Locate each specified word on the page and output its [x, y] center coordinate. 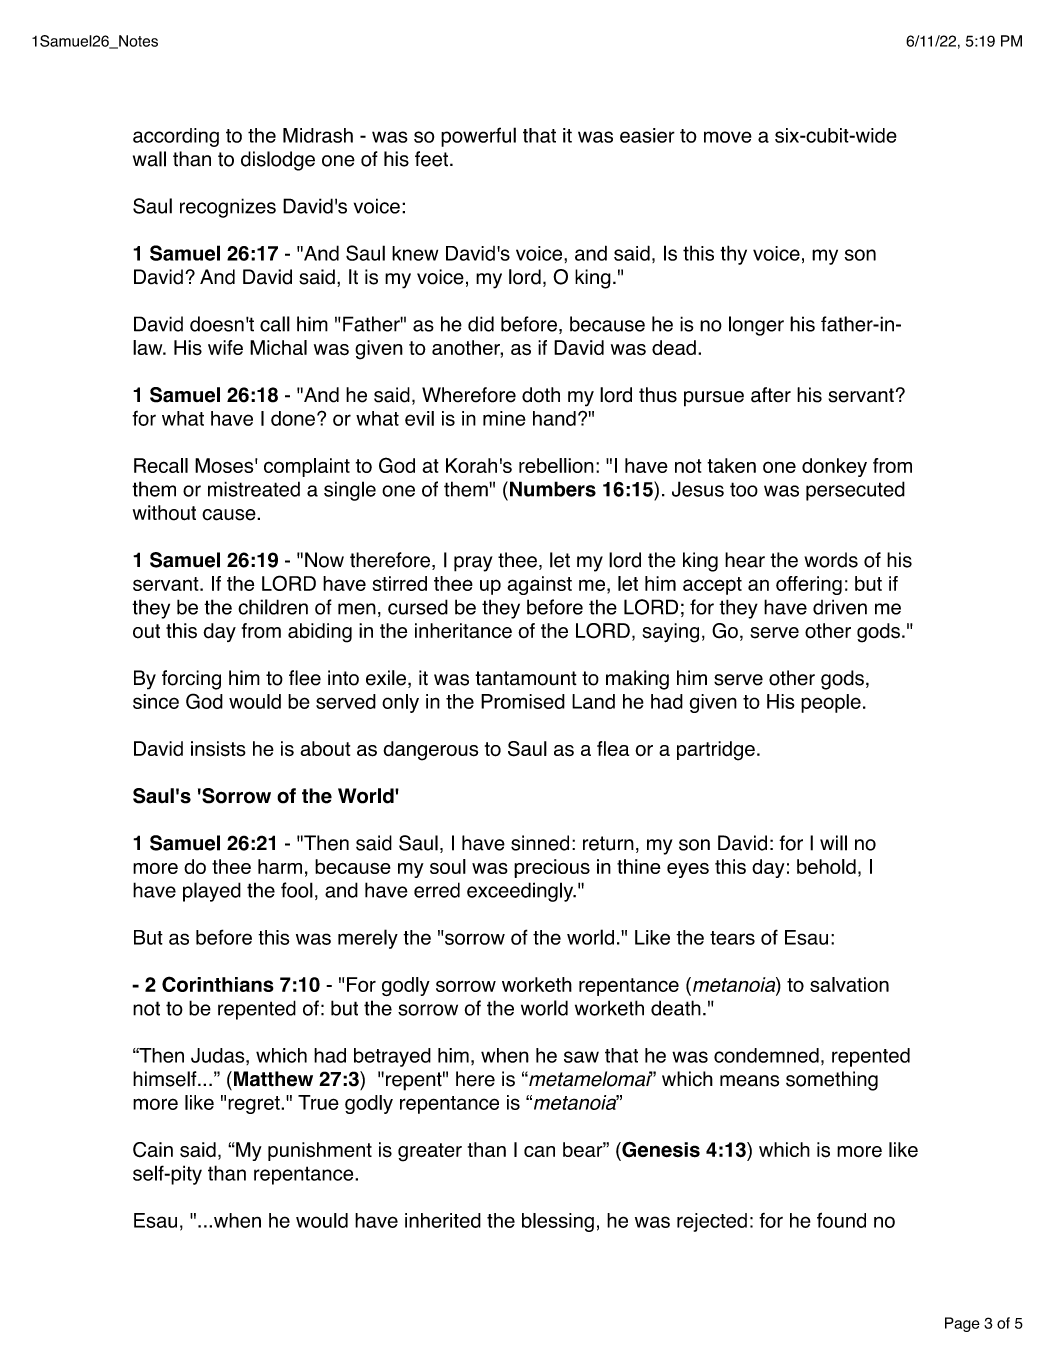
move [728, 137]
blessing [558, 1222]
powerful [478, 137]
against [539, 585]
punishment [320, 1151]
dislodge [278, 161]
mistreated [254, 489]
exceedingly [521, 892]
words [831, 560]
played [212, 892]
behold [826, 866]
